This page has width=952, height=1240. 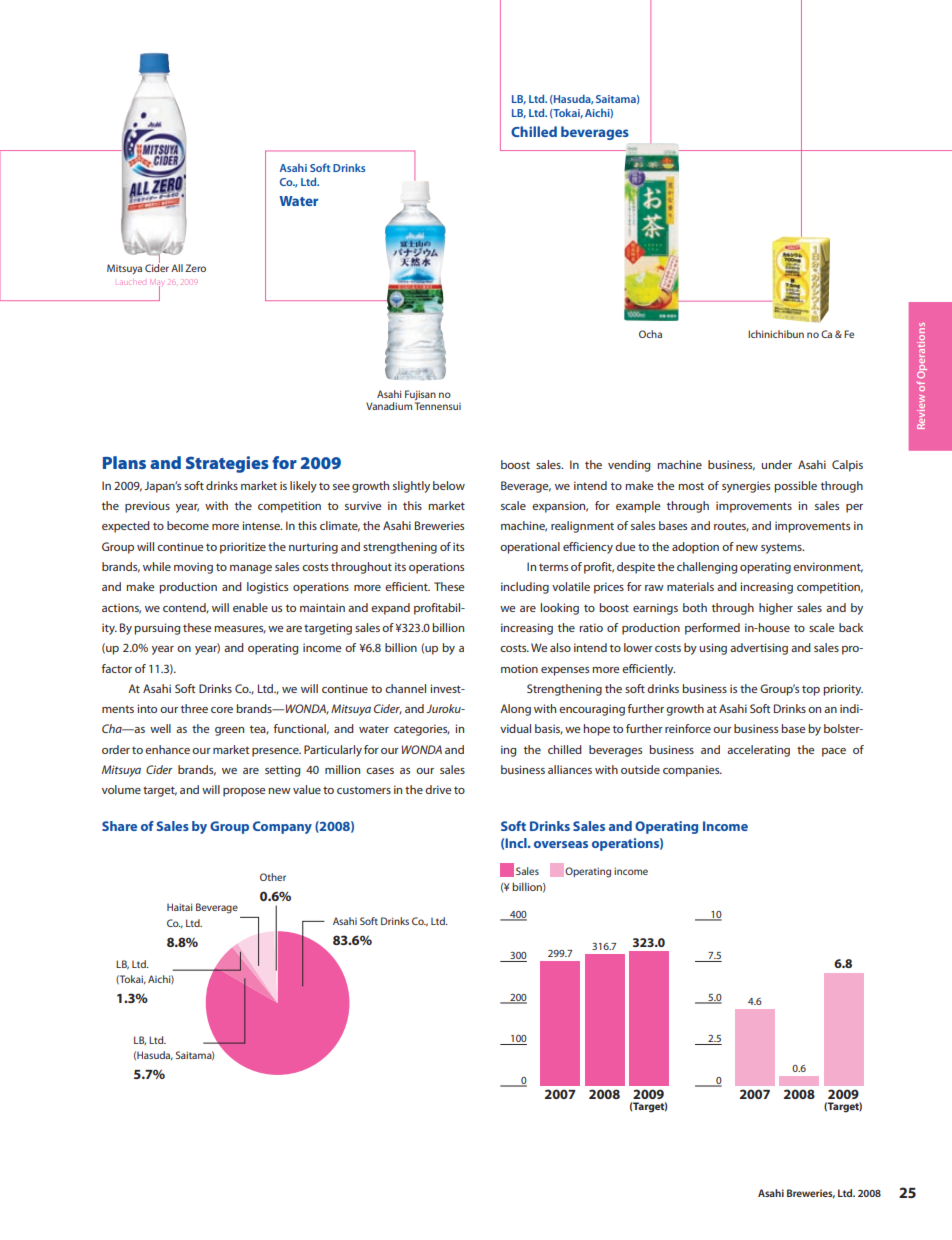 I want to click on accelerating, so click(x=758, y=751).
